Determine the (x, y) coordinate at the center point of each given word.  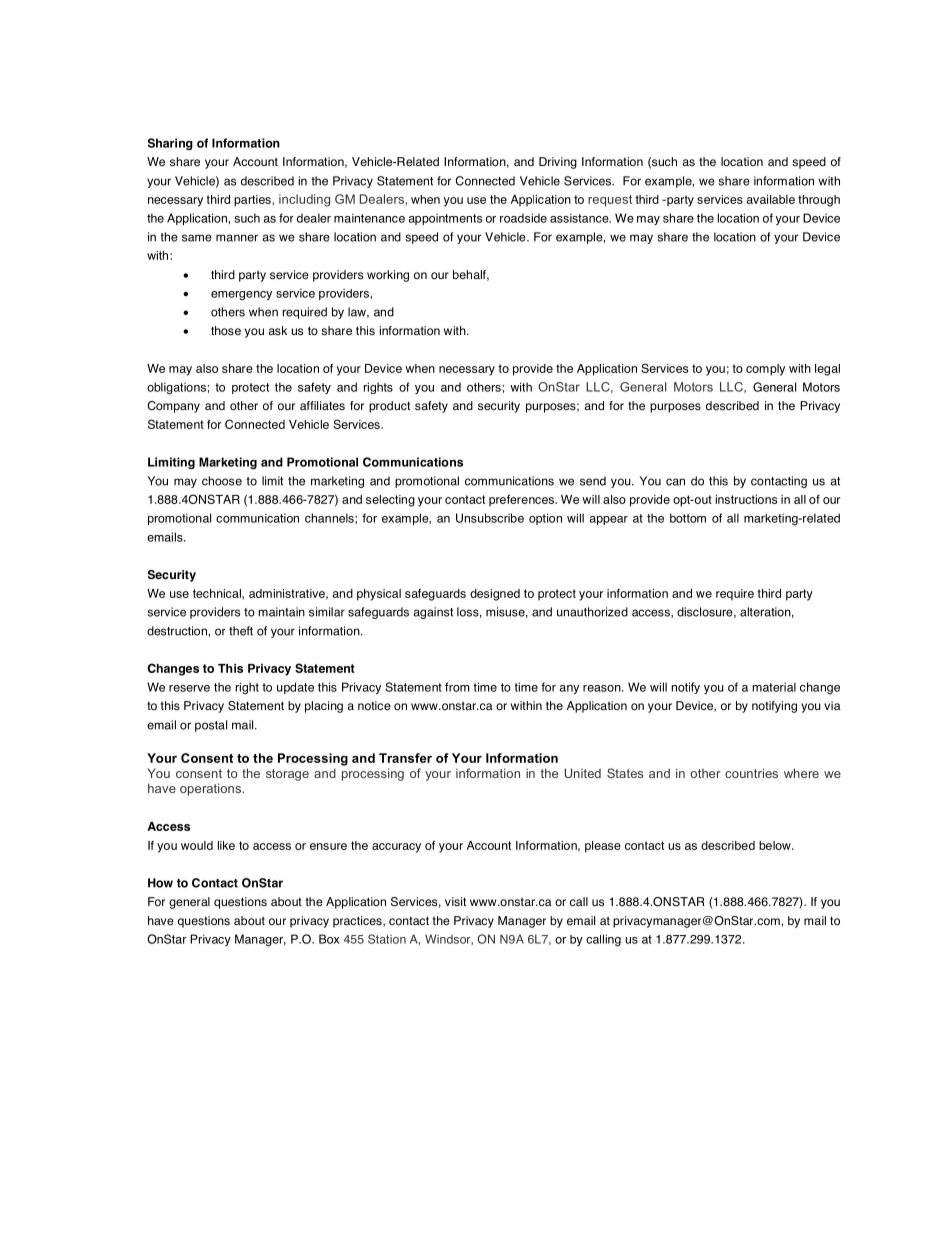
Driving (558, 163)
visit (455, 902)
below (776, 845)
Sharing (170, 144)
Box (329, 939)
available (771, 199)
